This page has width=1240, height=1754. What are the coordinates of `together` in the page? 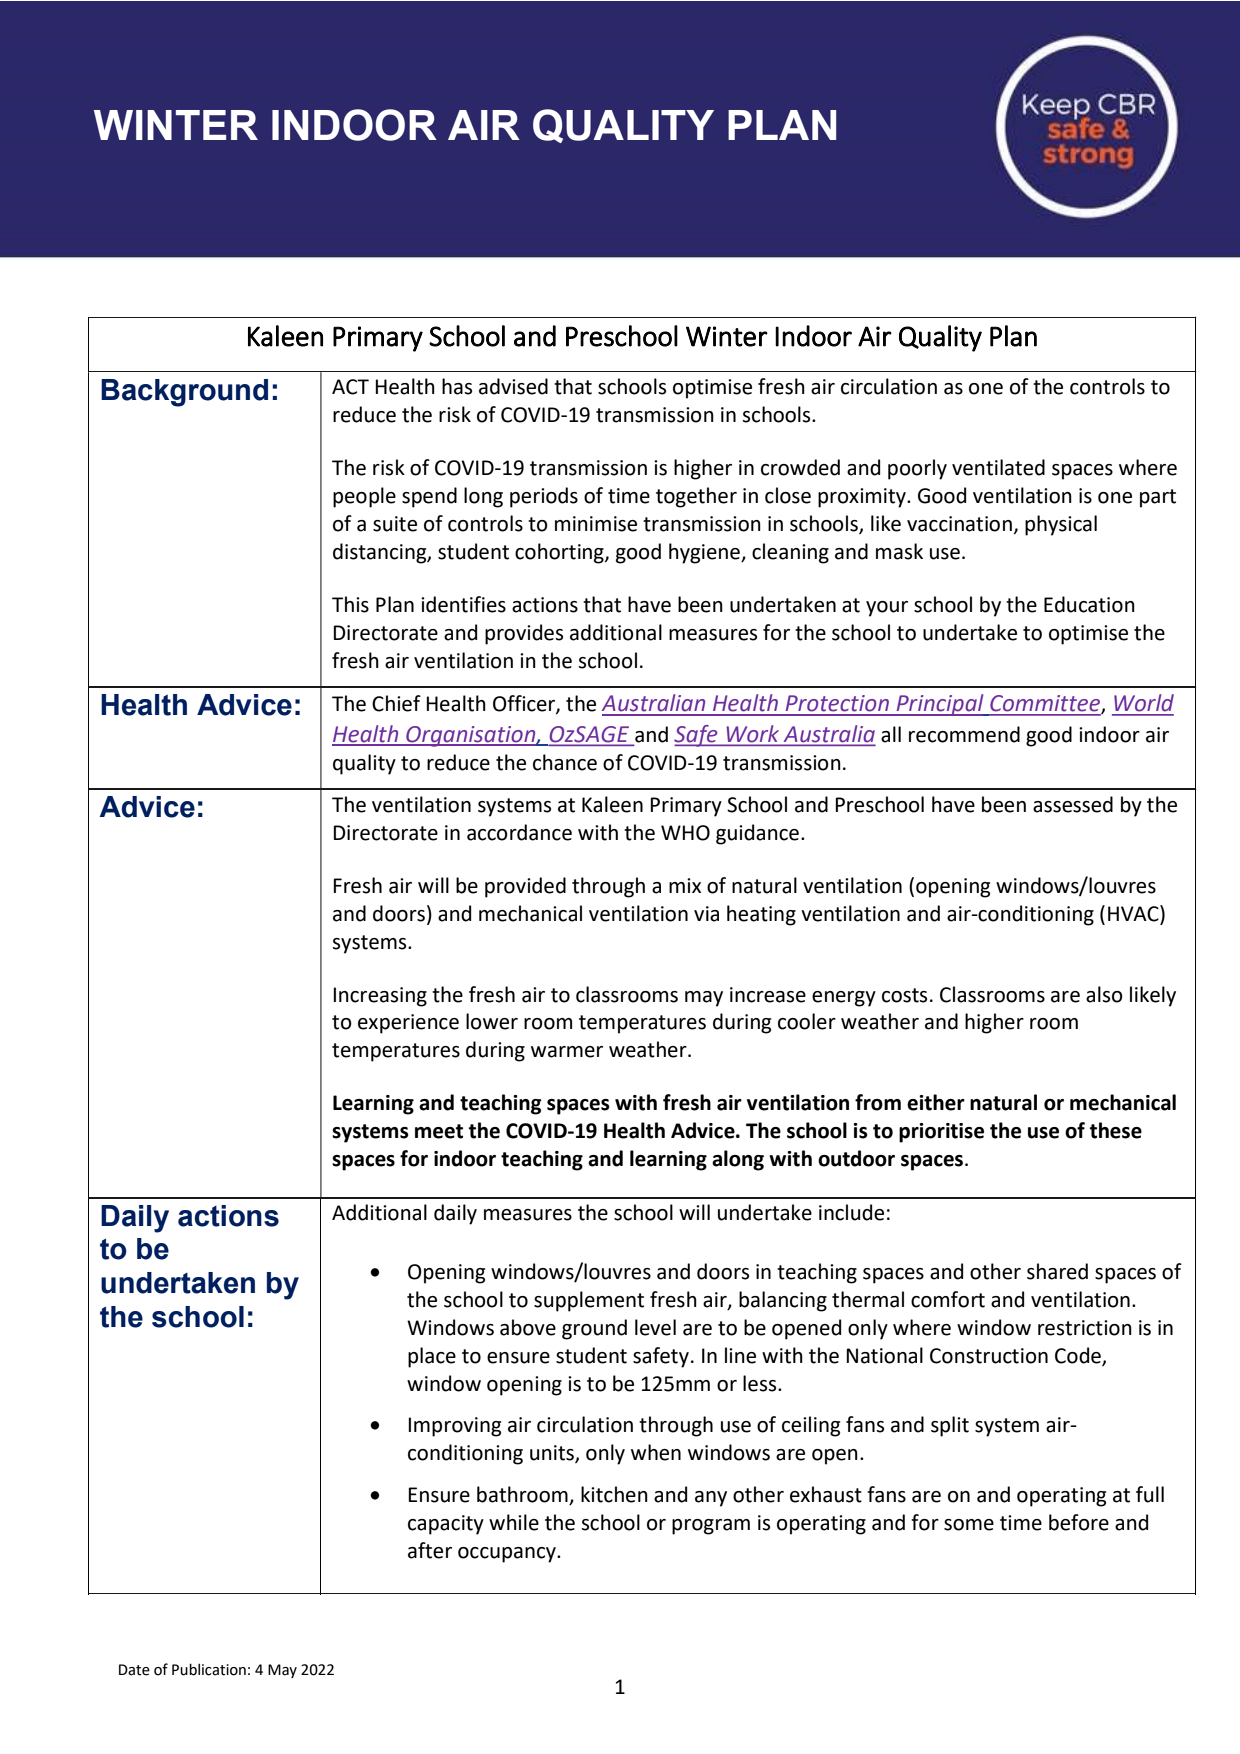 It's located at (696, 497).
